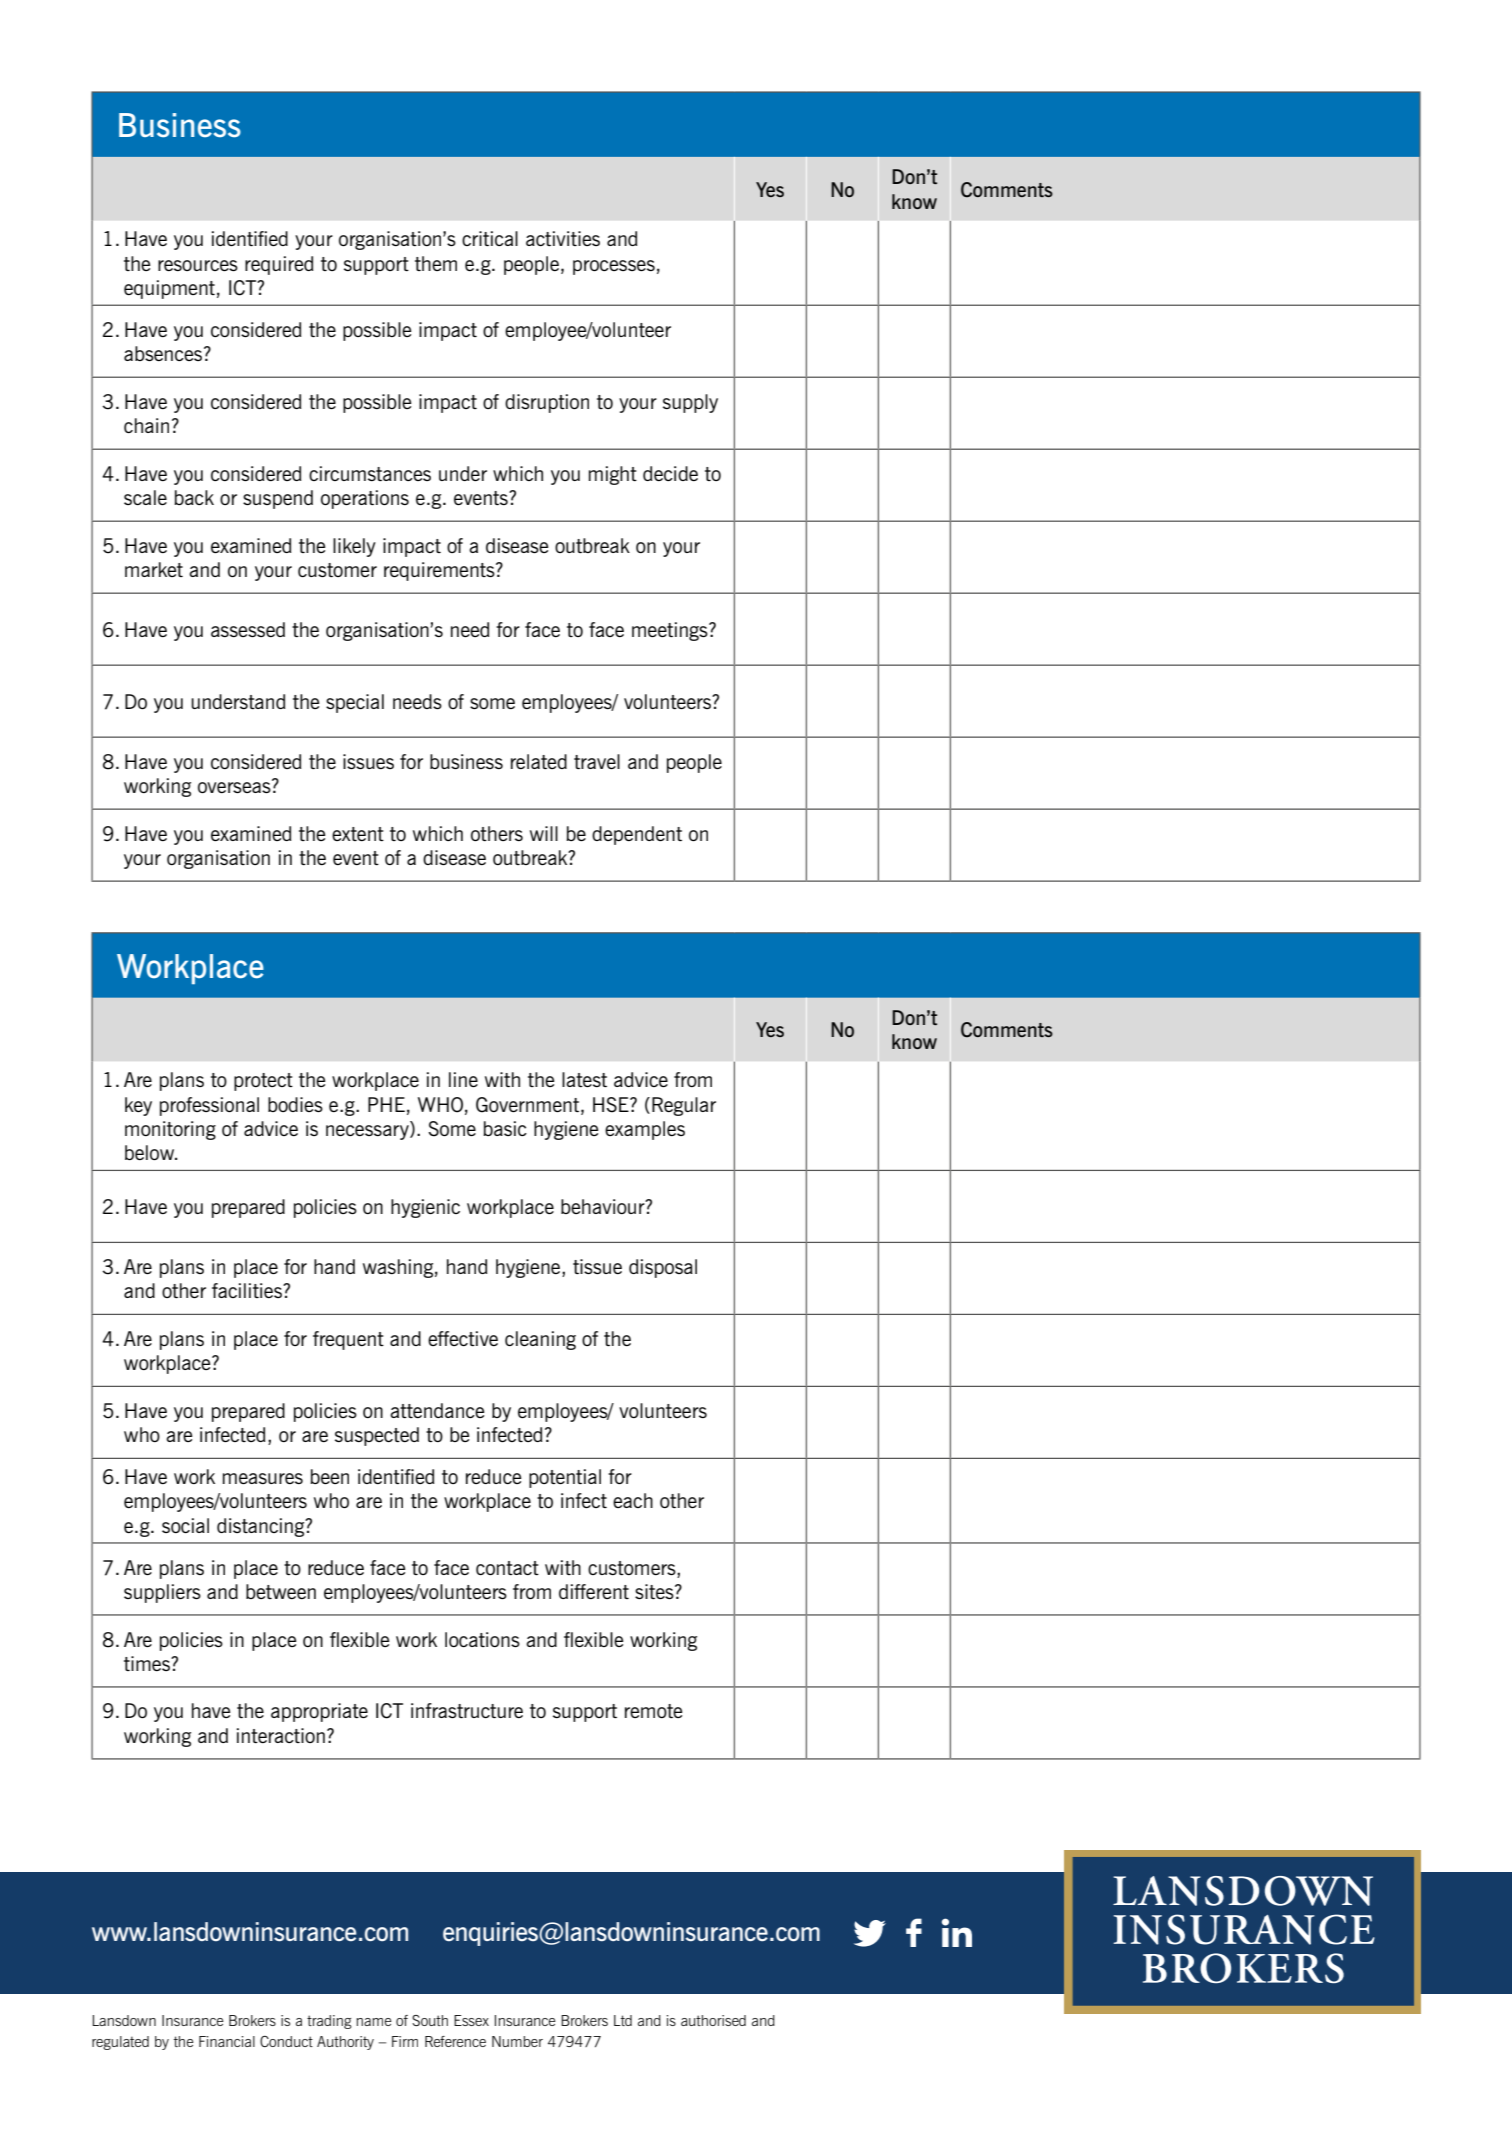  Describe the element at coordinates (198, 265) in the image. I see `resources` at that location.
